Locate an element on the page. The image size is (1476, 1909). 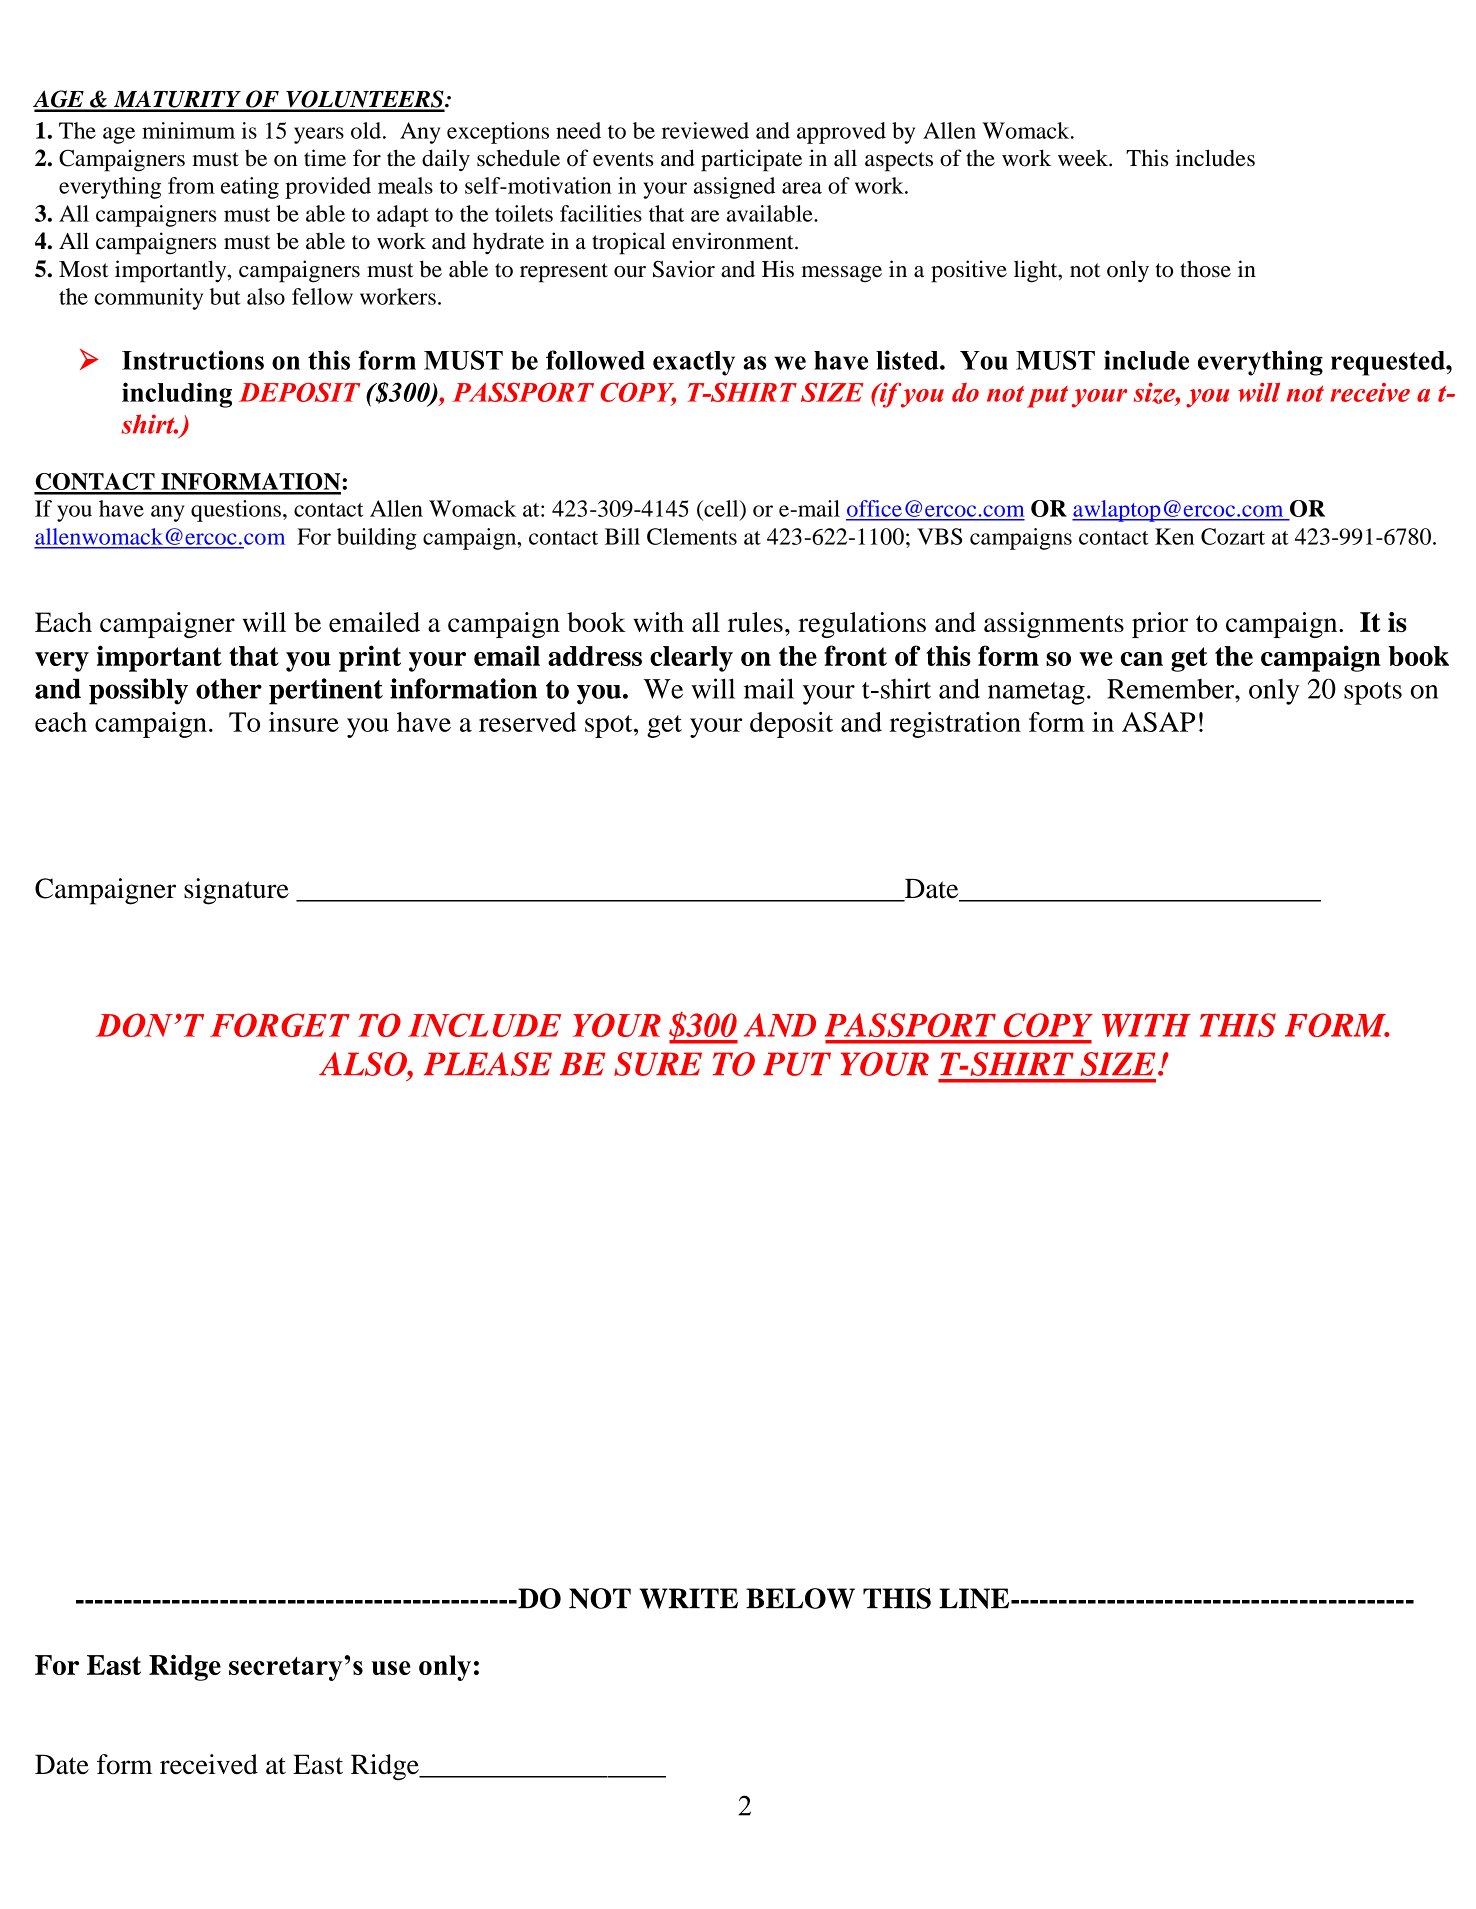
assigned is located at coordinates (734, 188).
